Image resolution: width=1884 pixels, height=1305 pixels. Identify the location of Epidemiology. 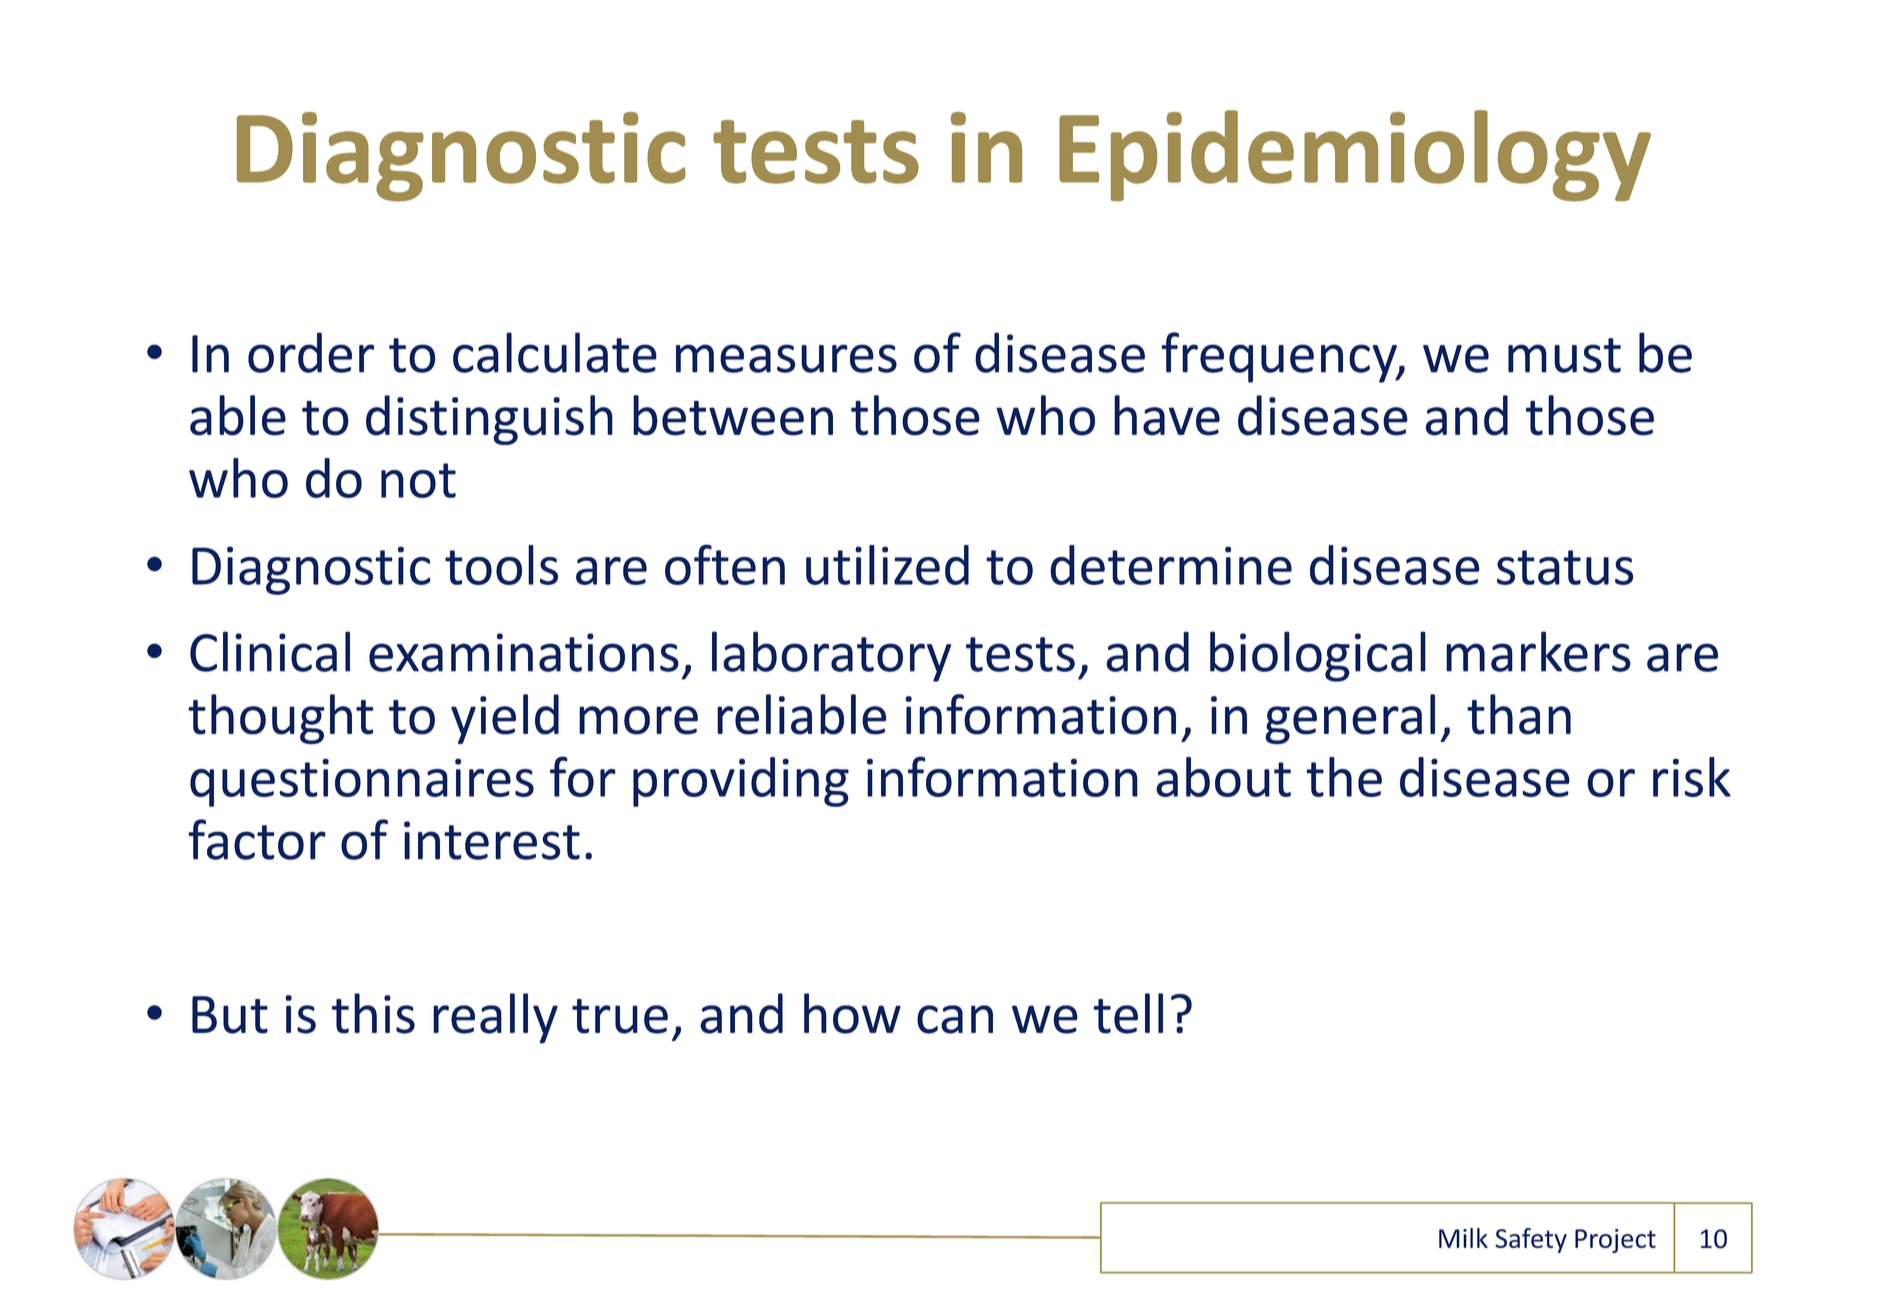
(1355, 156).
